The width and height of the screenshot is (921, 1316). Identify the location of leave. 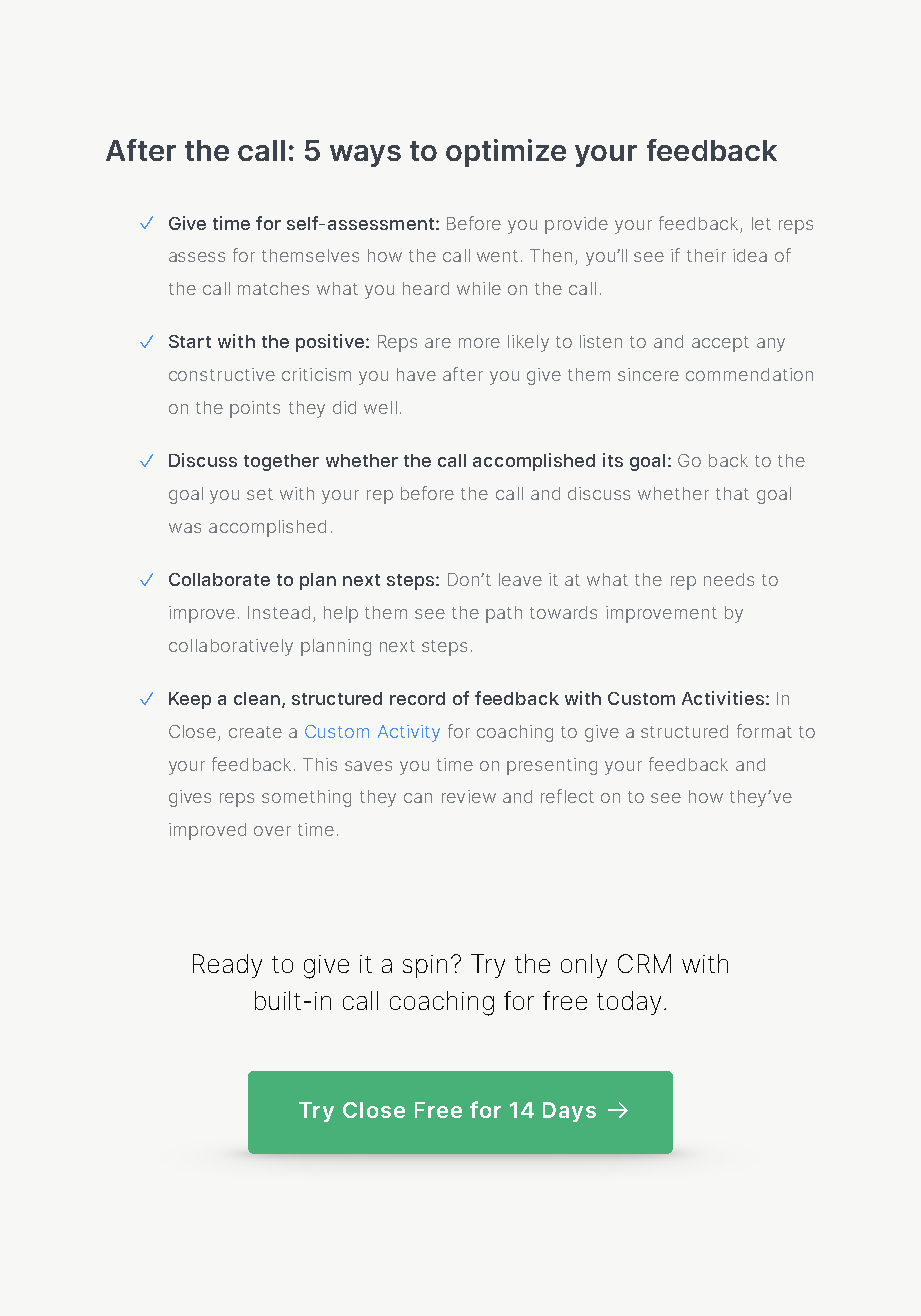
(520, 579).
